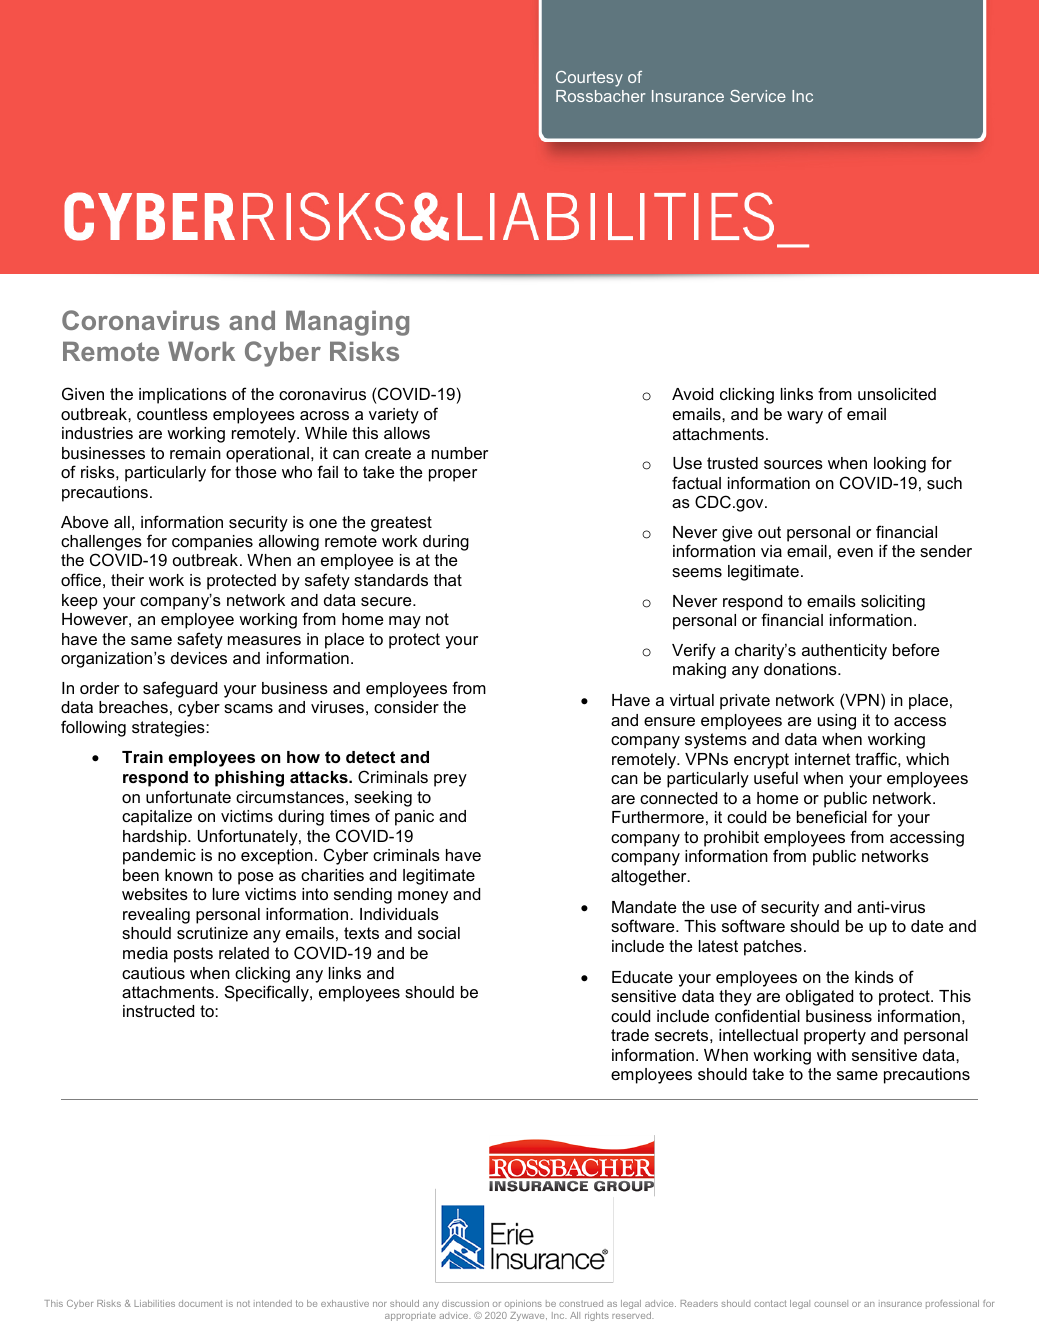  What do you see at coordinates (523, 1304) in the document?
I see `opinions` at bounding box center [523, 1304].
